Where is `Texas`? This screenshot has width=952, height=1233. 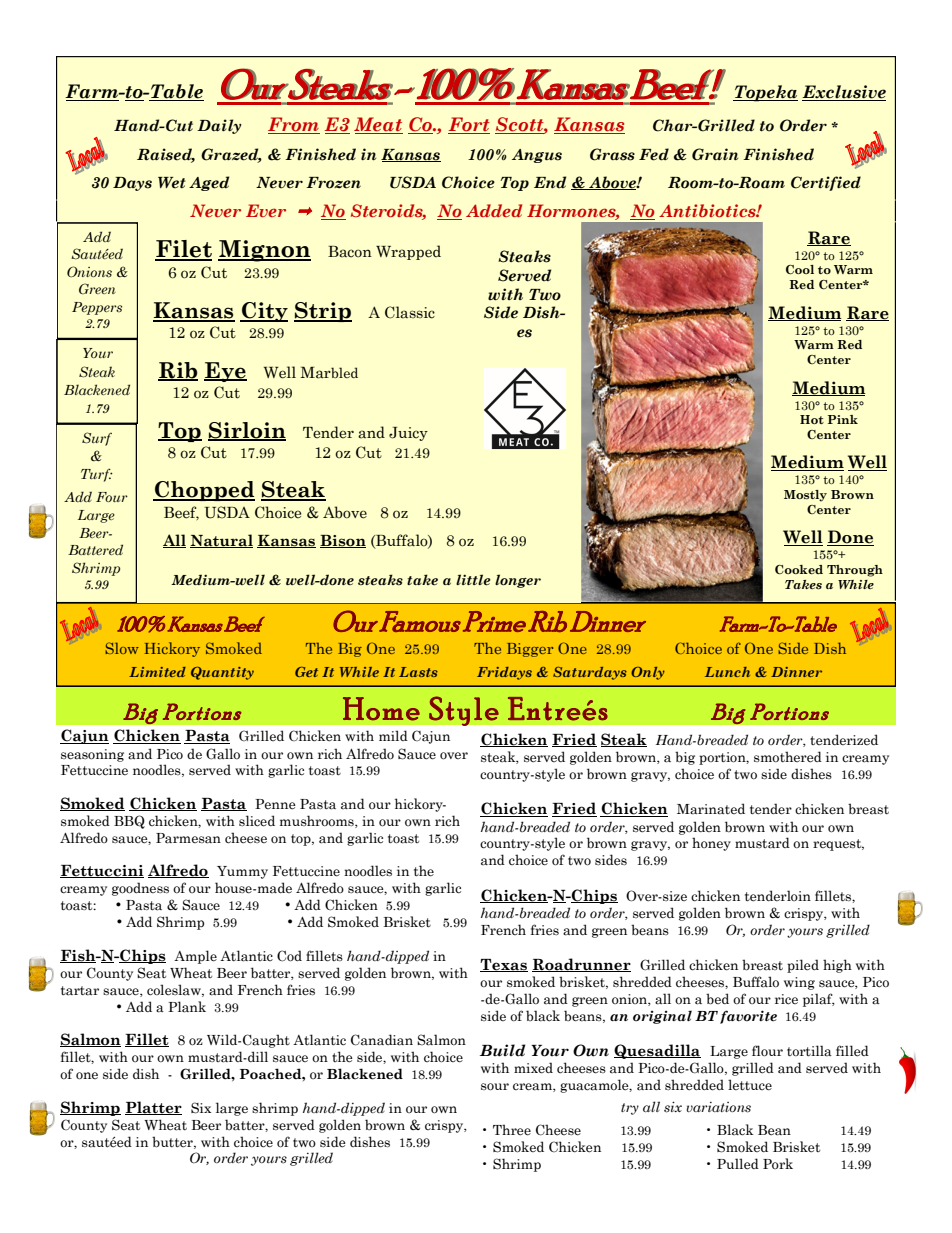
Texas is located at coordinates (504, 965).
